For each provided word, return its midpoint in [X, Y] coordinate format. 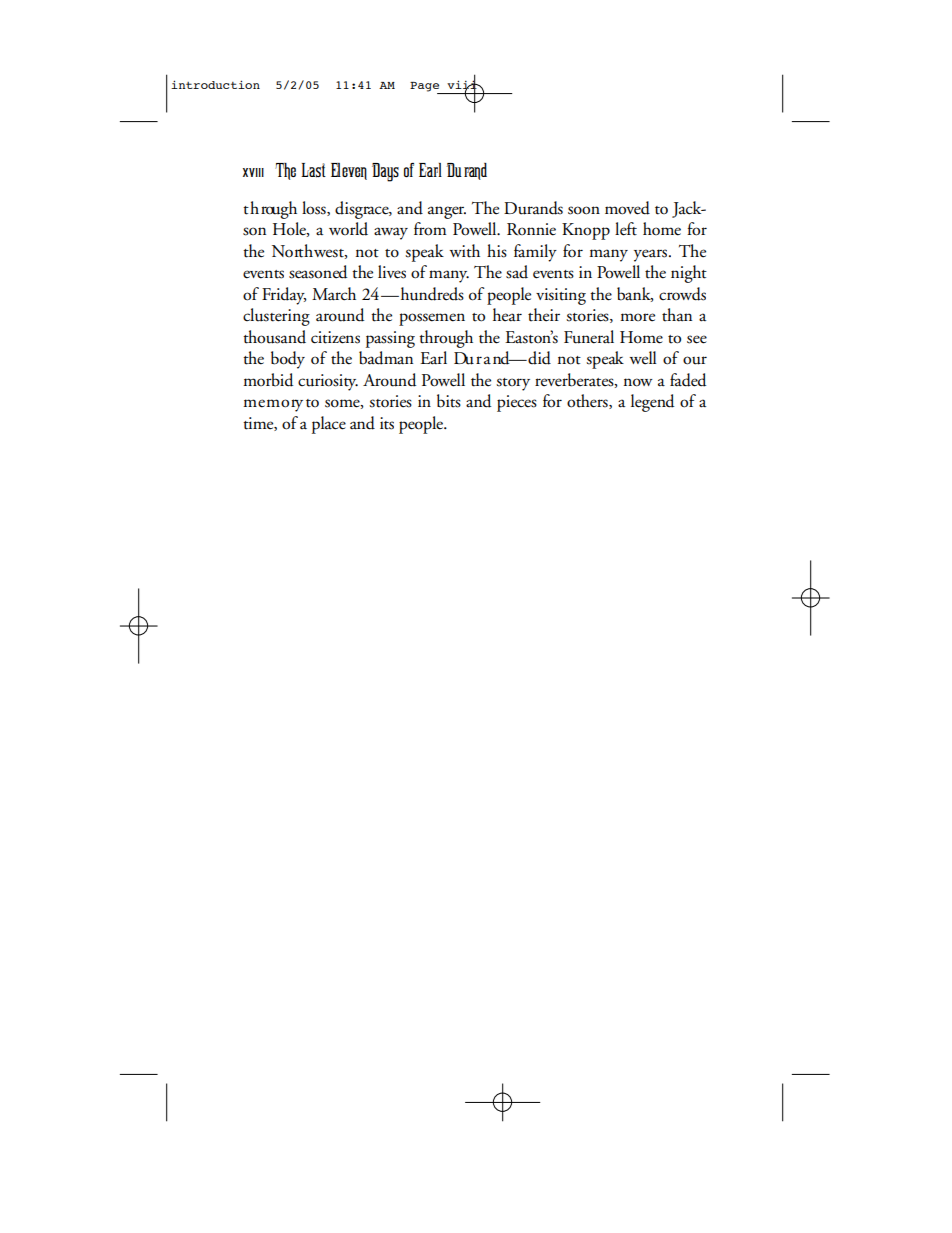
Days [385, 172]
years [652, 255]
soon [584, 210]
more [637, 317]
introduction [215, 84]
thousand [274, 337]
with [465, 251]
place [329, 425]
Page [424, 87]
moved [627, 208]
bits [449, 401]
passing [390, 339]
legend [652, 403]
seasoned [318, 272]
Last [313, 170]
